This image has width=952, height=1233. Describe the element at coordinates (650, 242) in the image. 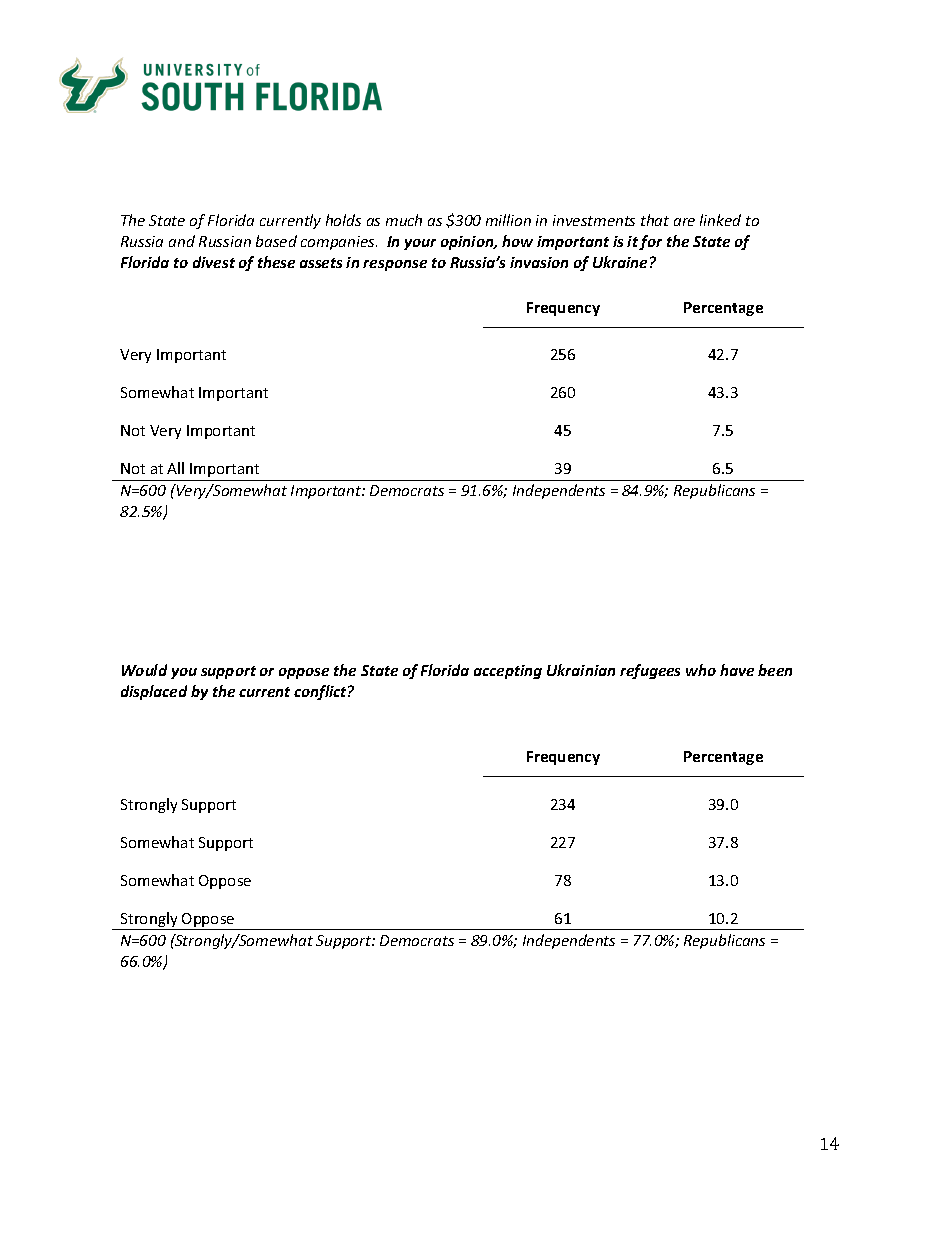

I see `for` at that location.
